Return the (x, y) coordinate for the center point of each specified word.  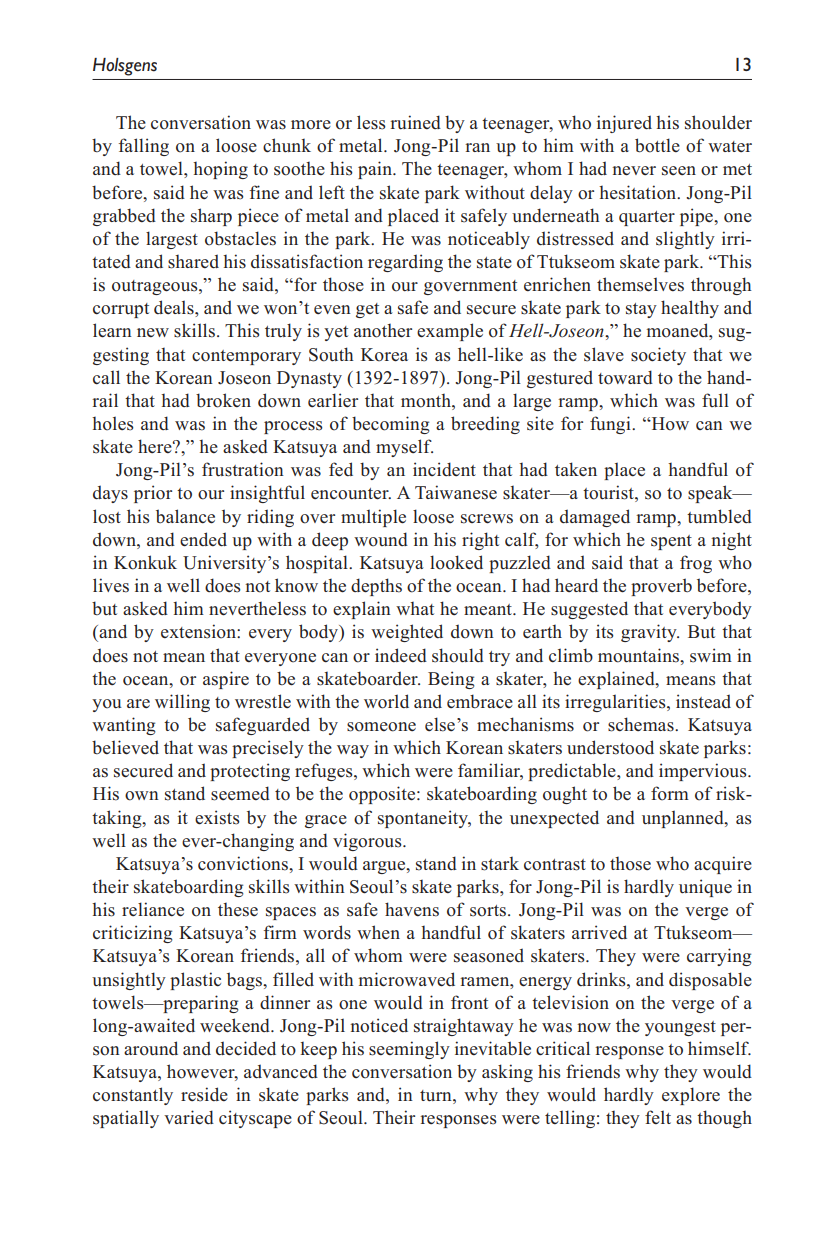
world (386, 701)
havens (412, 909)
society (658, 356)
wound (381, 539)
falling (144, 147)
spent (671, 542)
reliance (153, 909)
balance (185, 516)
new (153, 332)
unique (705, 888)
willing (182, 703)
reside (204, 1094)
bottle (657, 145)
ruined (415, 122)
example (450, 332)
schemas (642, 724)
